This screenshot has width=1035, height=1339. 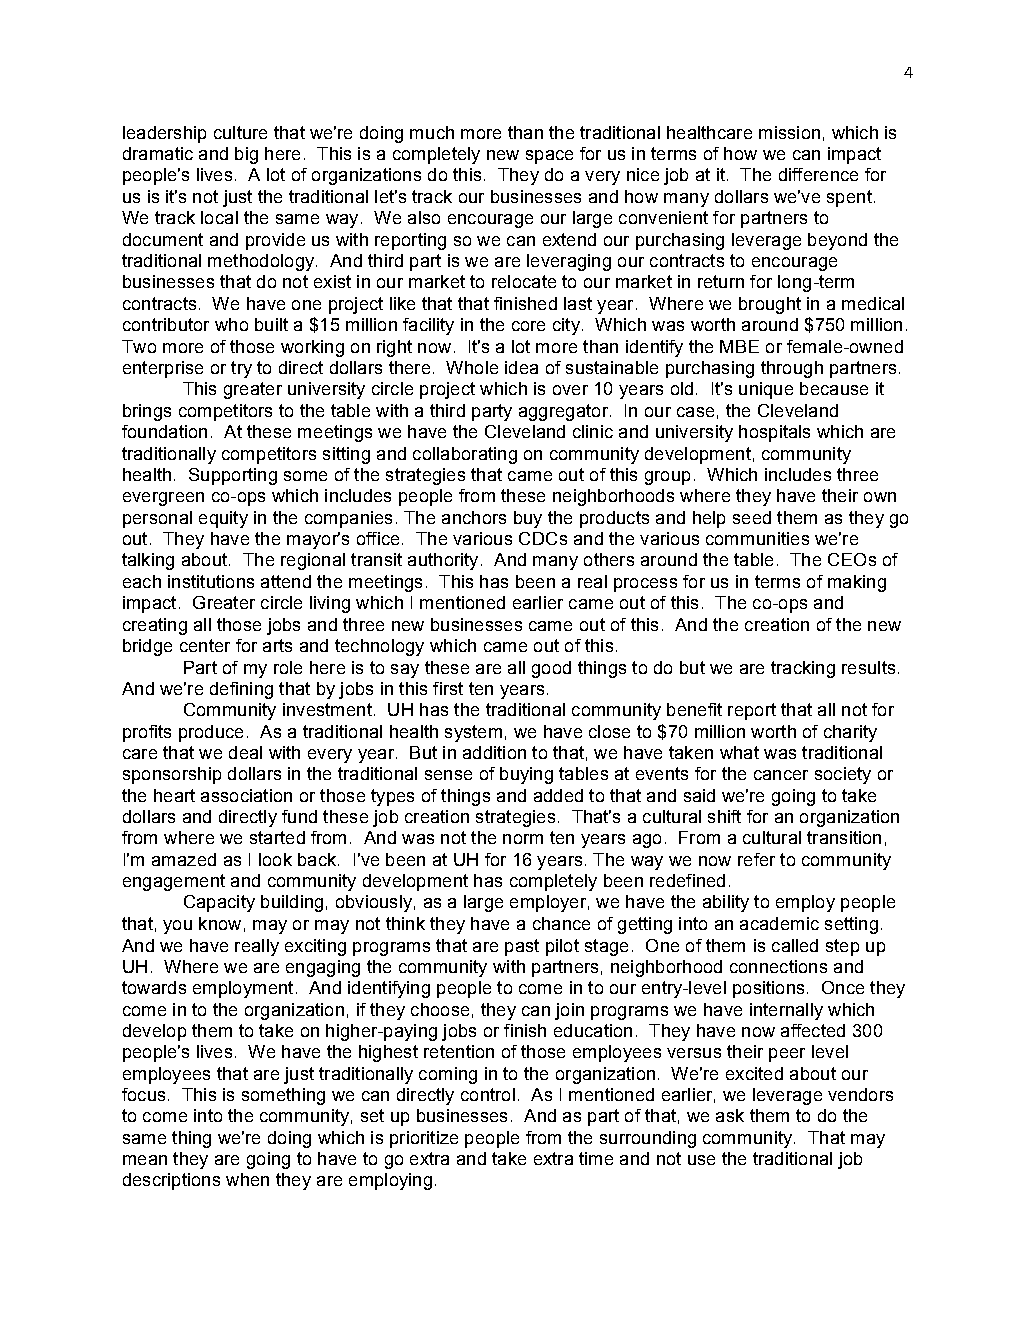 I want to click on good, so click(x=551, y=669).
